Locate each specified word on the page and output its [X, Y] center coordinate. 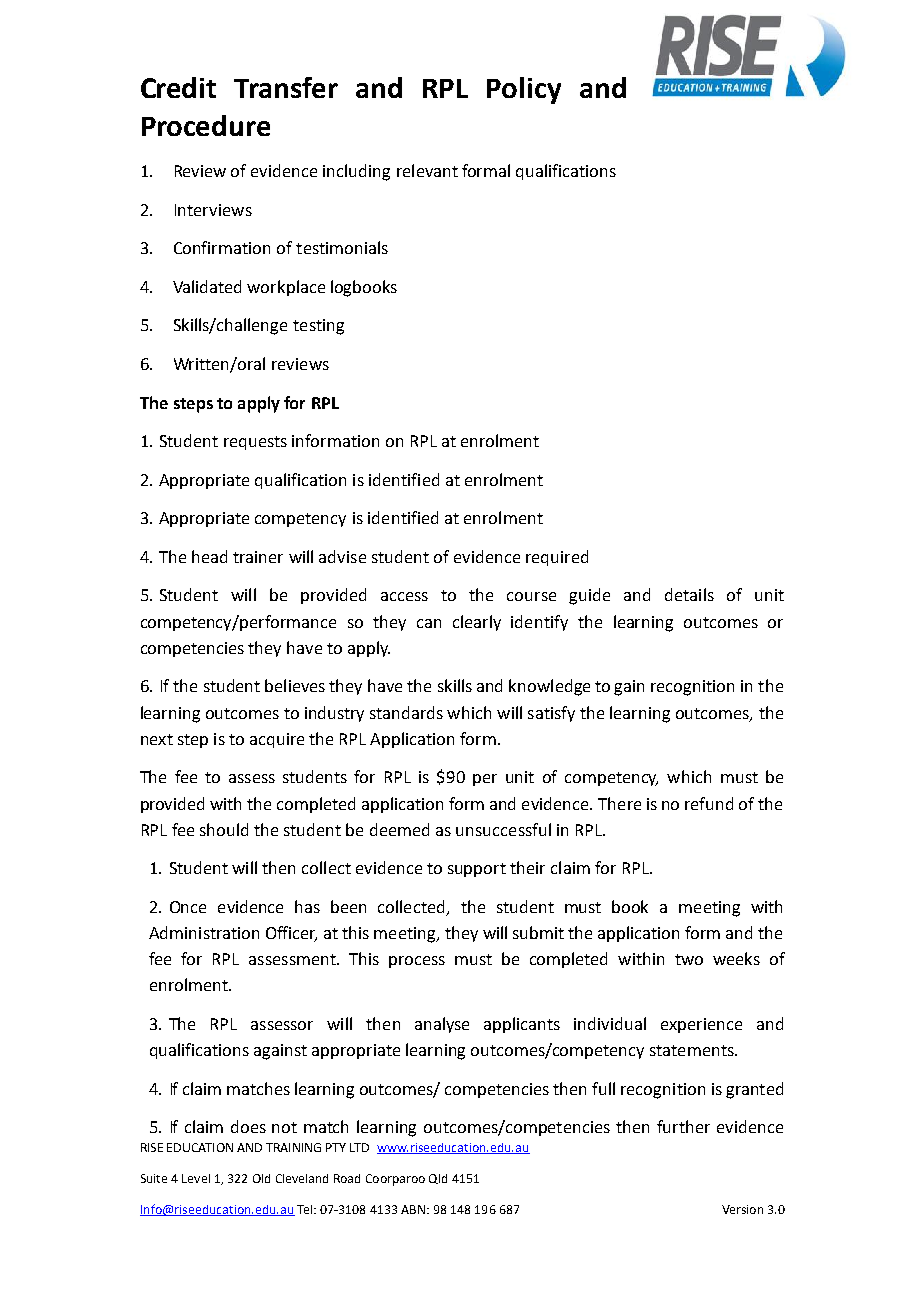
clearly [477, 623]
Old [261, 1178]
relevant [427, 170]
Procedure [206, 125]
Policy [524, 90]
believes [295, 685]
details [689, 594]
